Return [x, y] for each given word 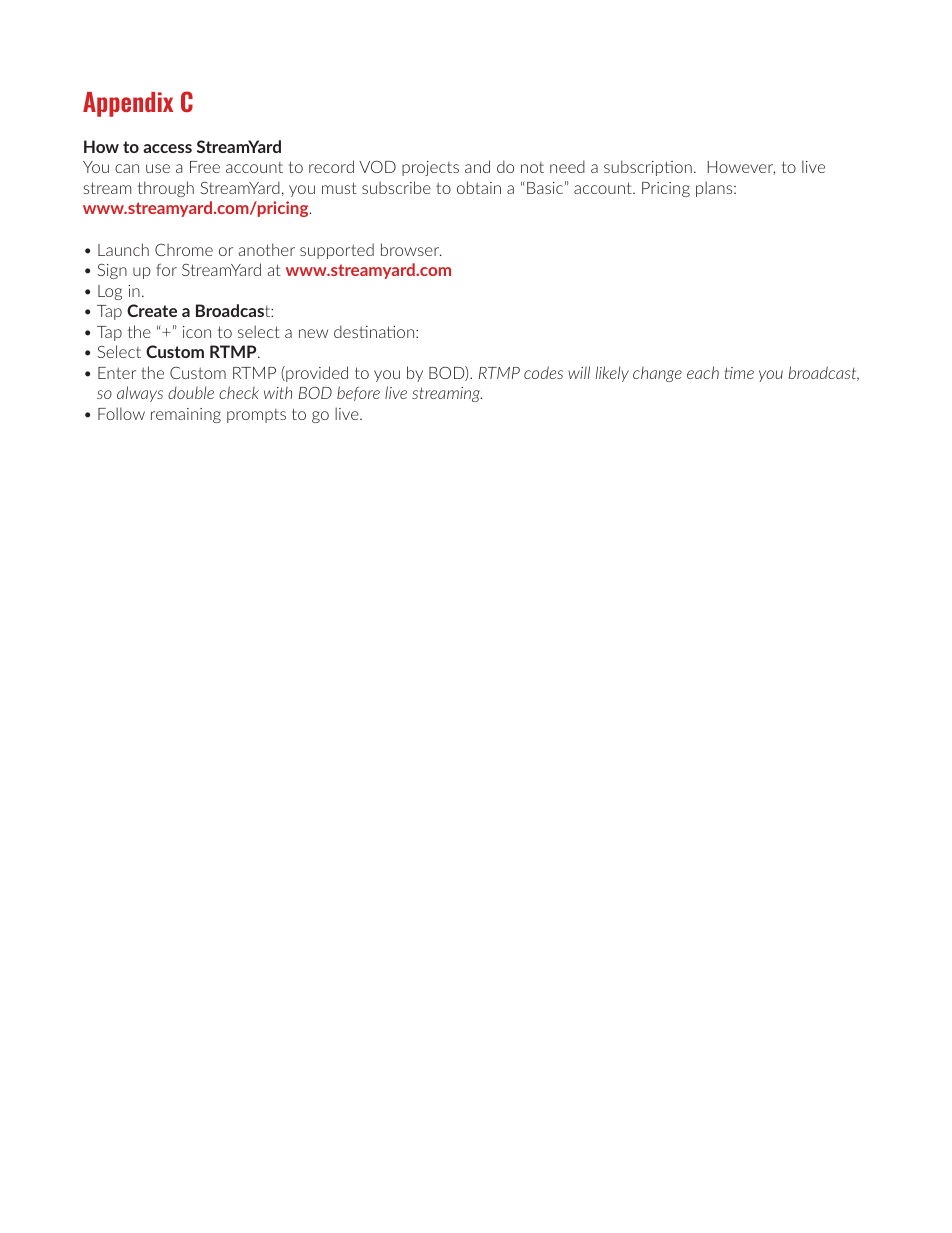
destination [375, 331]
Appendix [128, 104]
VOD [377, 166]
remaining [186, 415]
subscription [648, 168]
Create [152, 310]
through [166, 189]
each [703, 372]
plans [715, 189]
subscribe [396, 187]
